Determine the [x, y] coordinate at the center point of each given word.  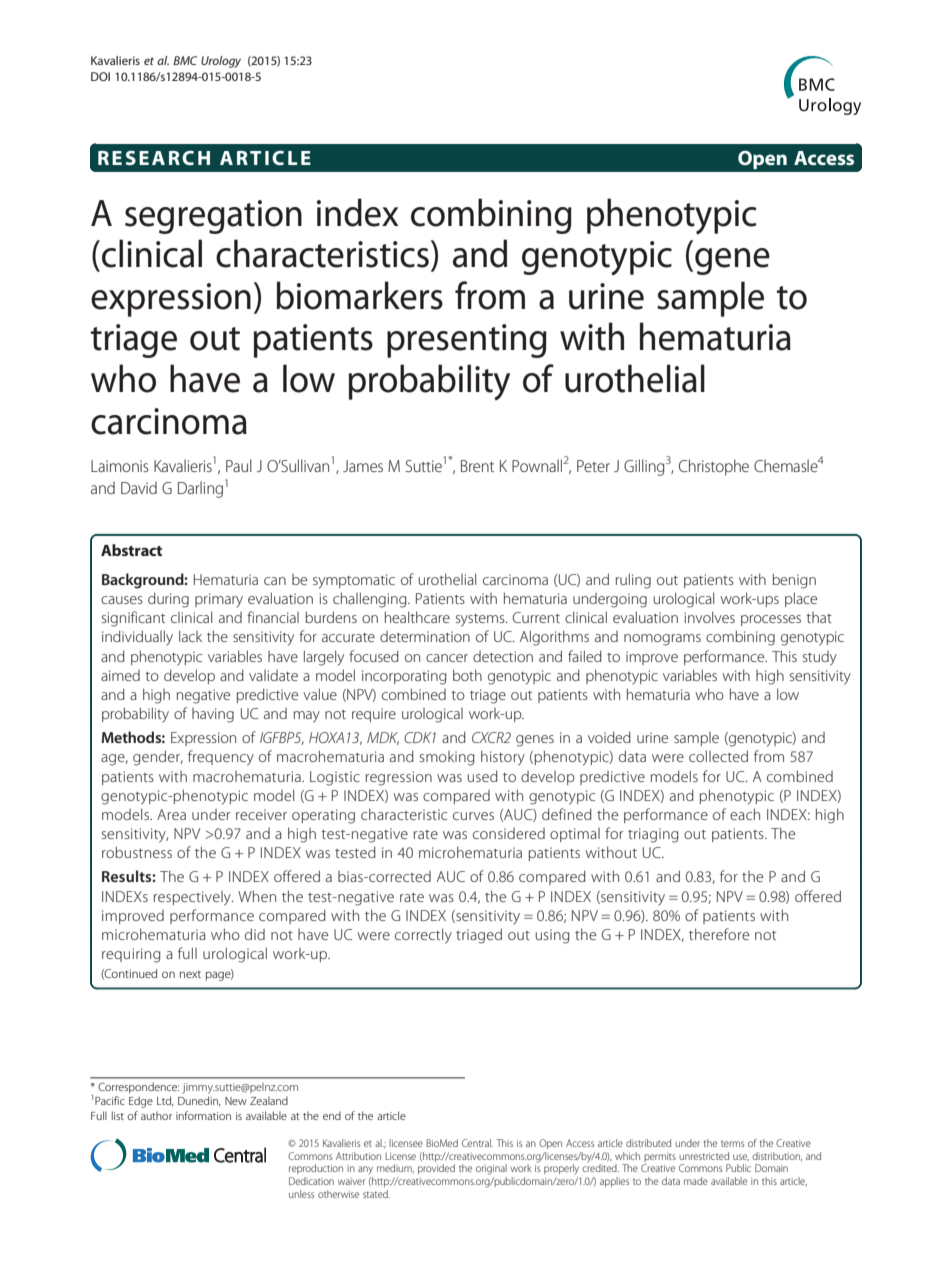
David [139, 487]
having [213, 715]
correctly [423, 936]
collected [718, 756]
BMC [185, 60]
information [203, 1115]
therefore [719, 934]
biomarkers [359, 295]
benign [794, 581]
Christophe [714, 467]
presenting [467, 341]
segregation [213, 217]
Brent [477, 466]
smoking [447, 758]
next [190, 974]
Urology [221, 62]
